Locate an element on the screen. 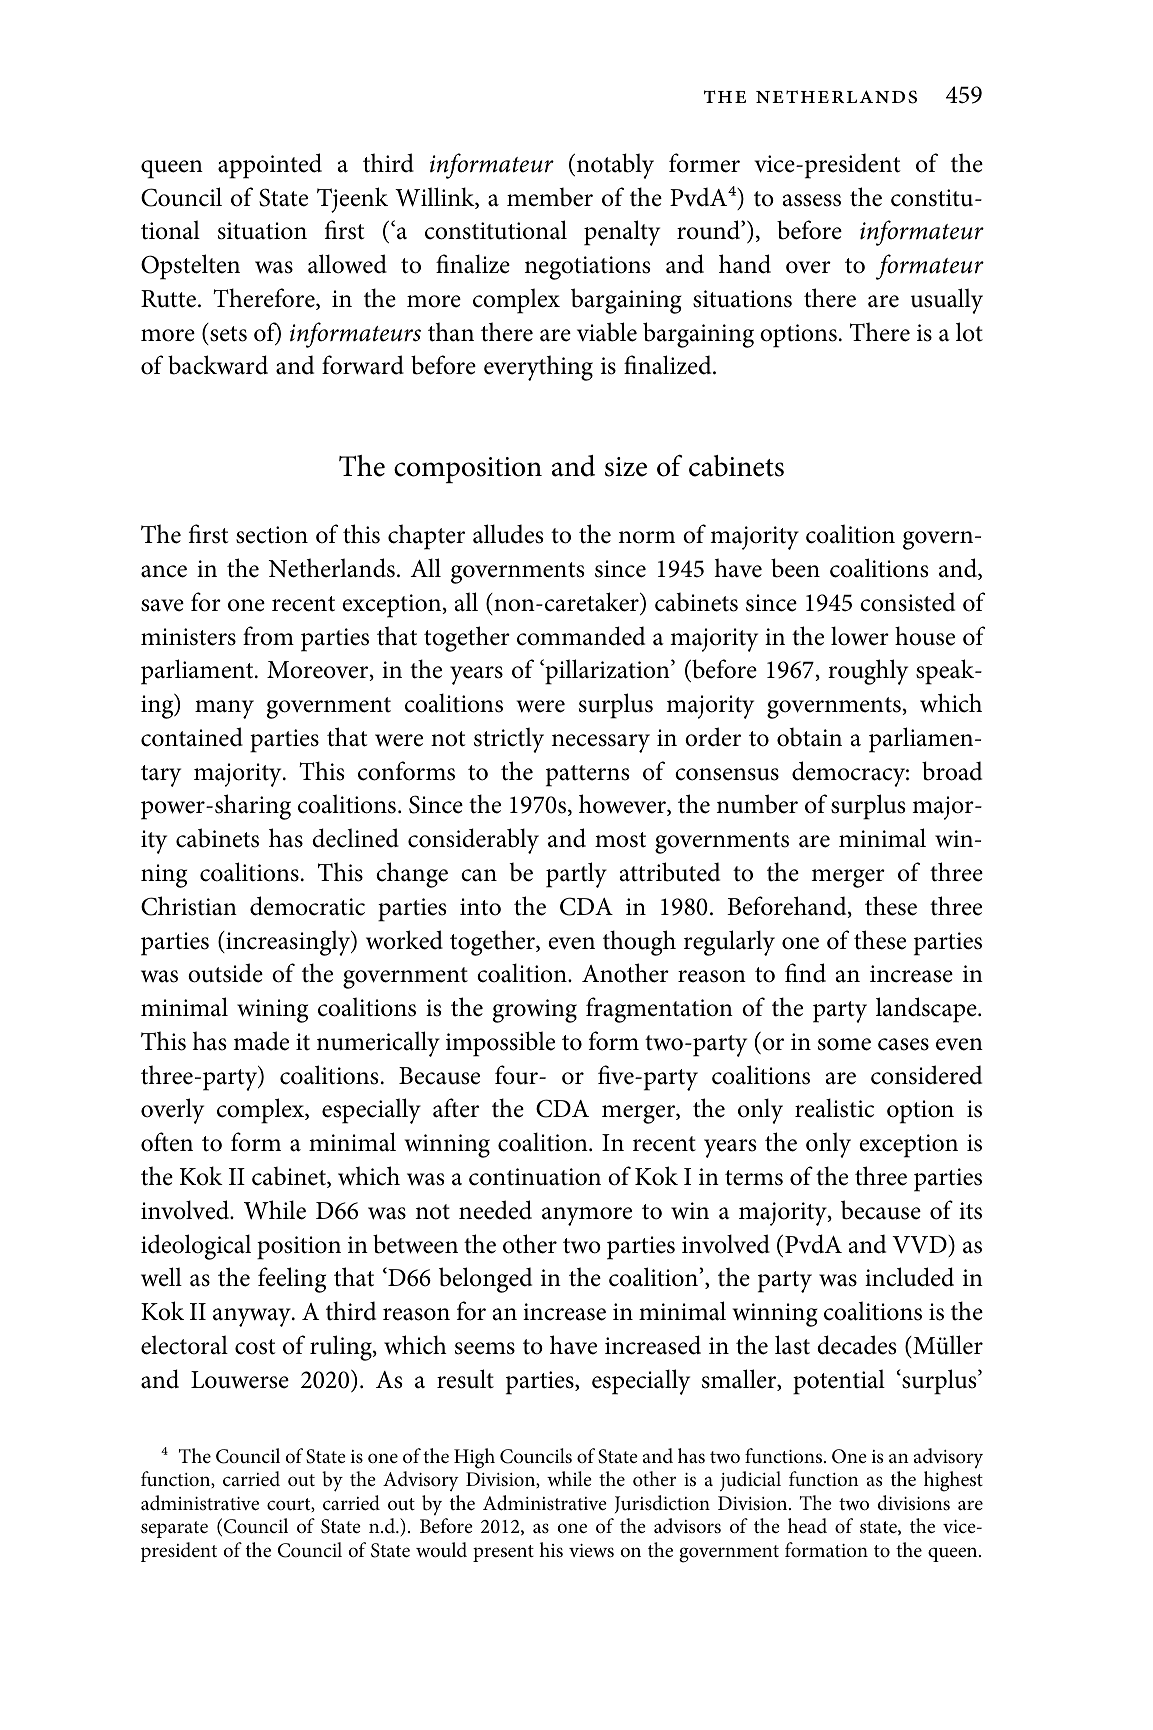  feeling is located at coordinates (292, 1280).
